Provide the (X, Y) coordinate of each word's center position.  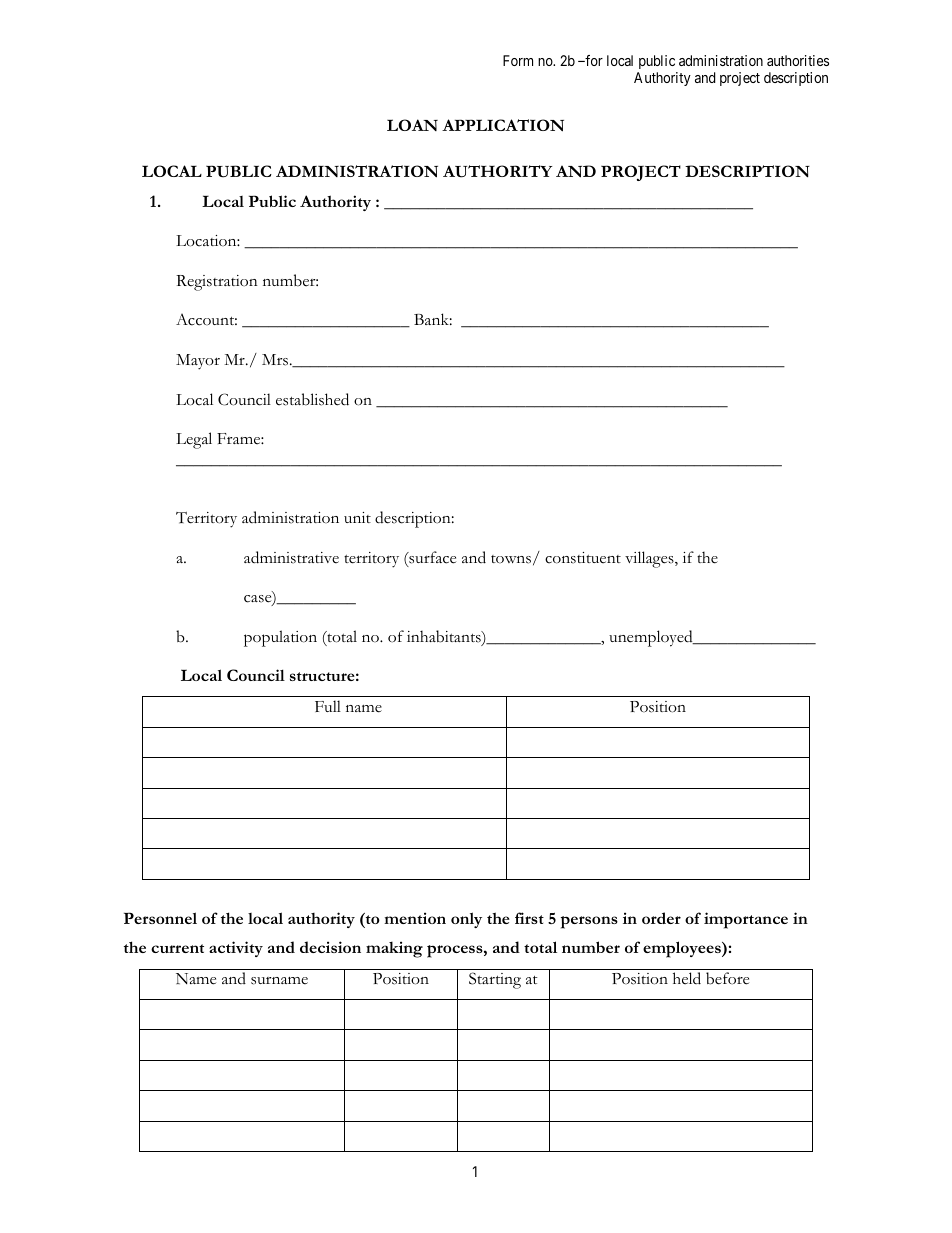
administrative (291, 557)
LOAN (412, 125)
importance (746, 920)
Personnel (160, 918)
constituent (583, 558)
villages (650, 559)
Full (328, 706)
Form (518, 60)
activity (236, 949)
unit (357, 517)
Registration (217, 283)
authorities (798, 60)
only (466, 920)
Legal (194, 440)
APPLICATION (503, 125)
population (280, 638)
